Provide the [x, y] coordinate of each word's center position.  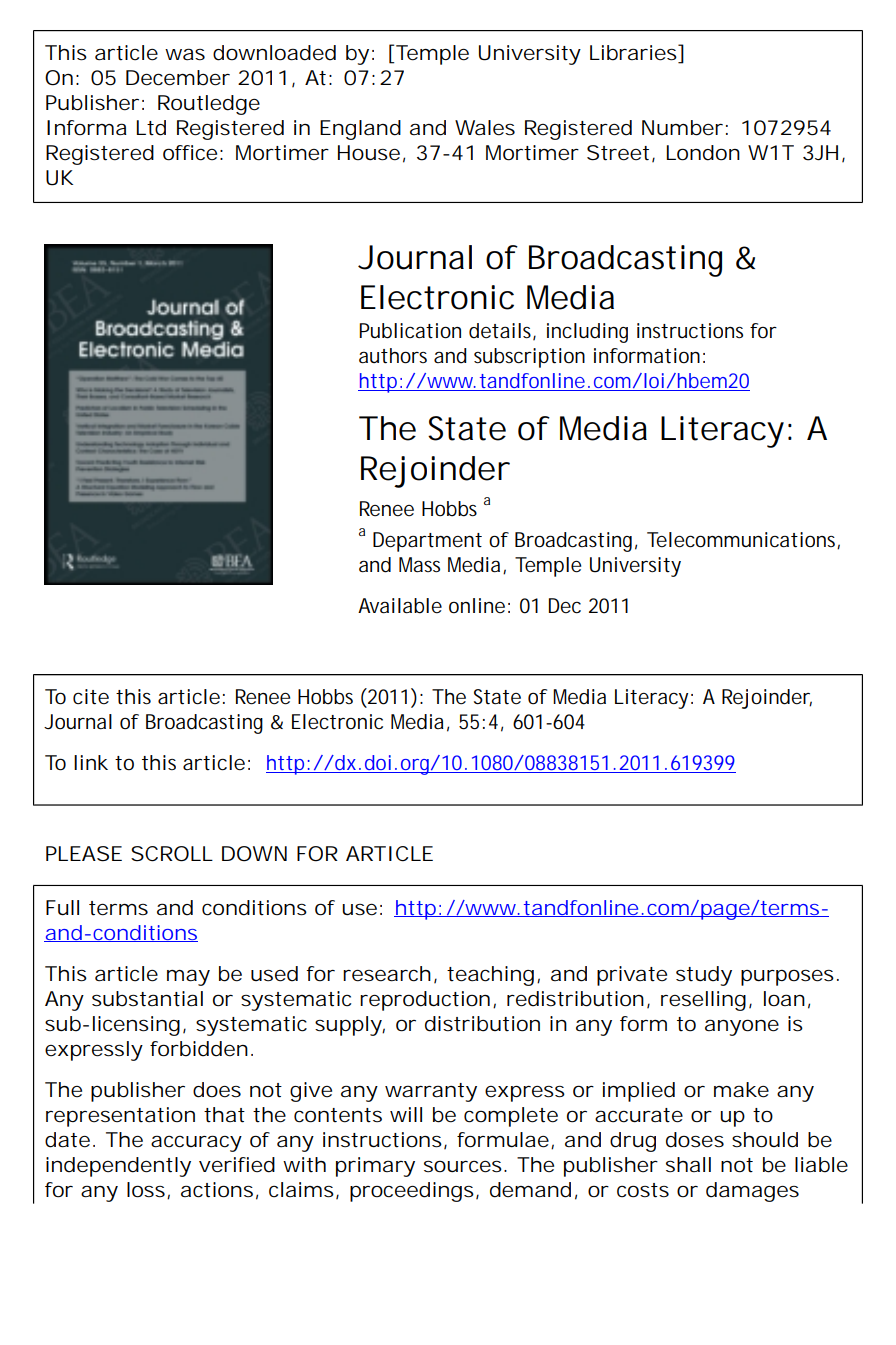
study [704, 976]
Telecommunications [742, 540]
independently [118, 1167]
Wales [485, 128]
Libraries [633, 53]
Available [400, 606]
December [178, 78]
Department [427, 542]
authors [393, 356]
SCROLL [171, 854]
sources [463, 1166]
